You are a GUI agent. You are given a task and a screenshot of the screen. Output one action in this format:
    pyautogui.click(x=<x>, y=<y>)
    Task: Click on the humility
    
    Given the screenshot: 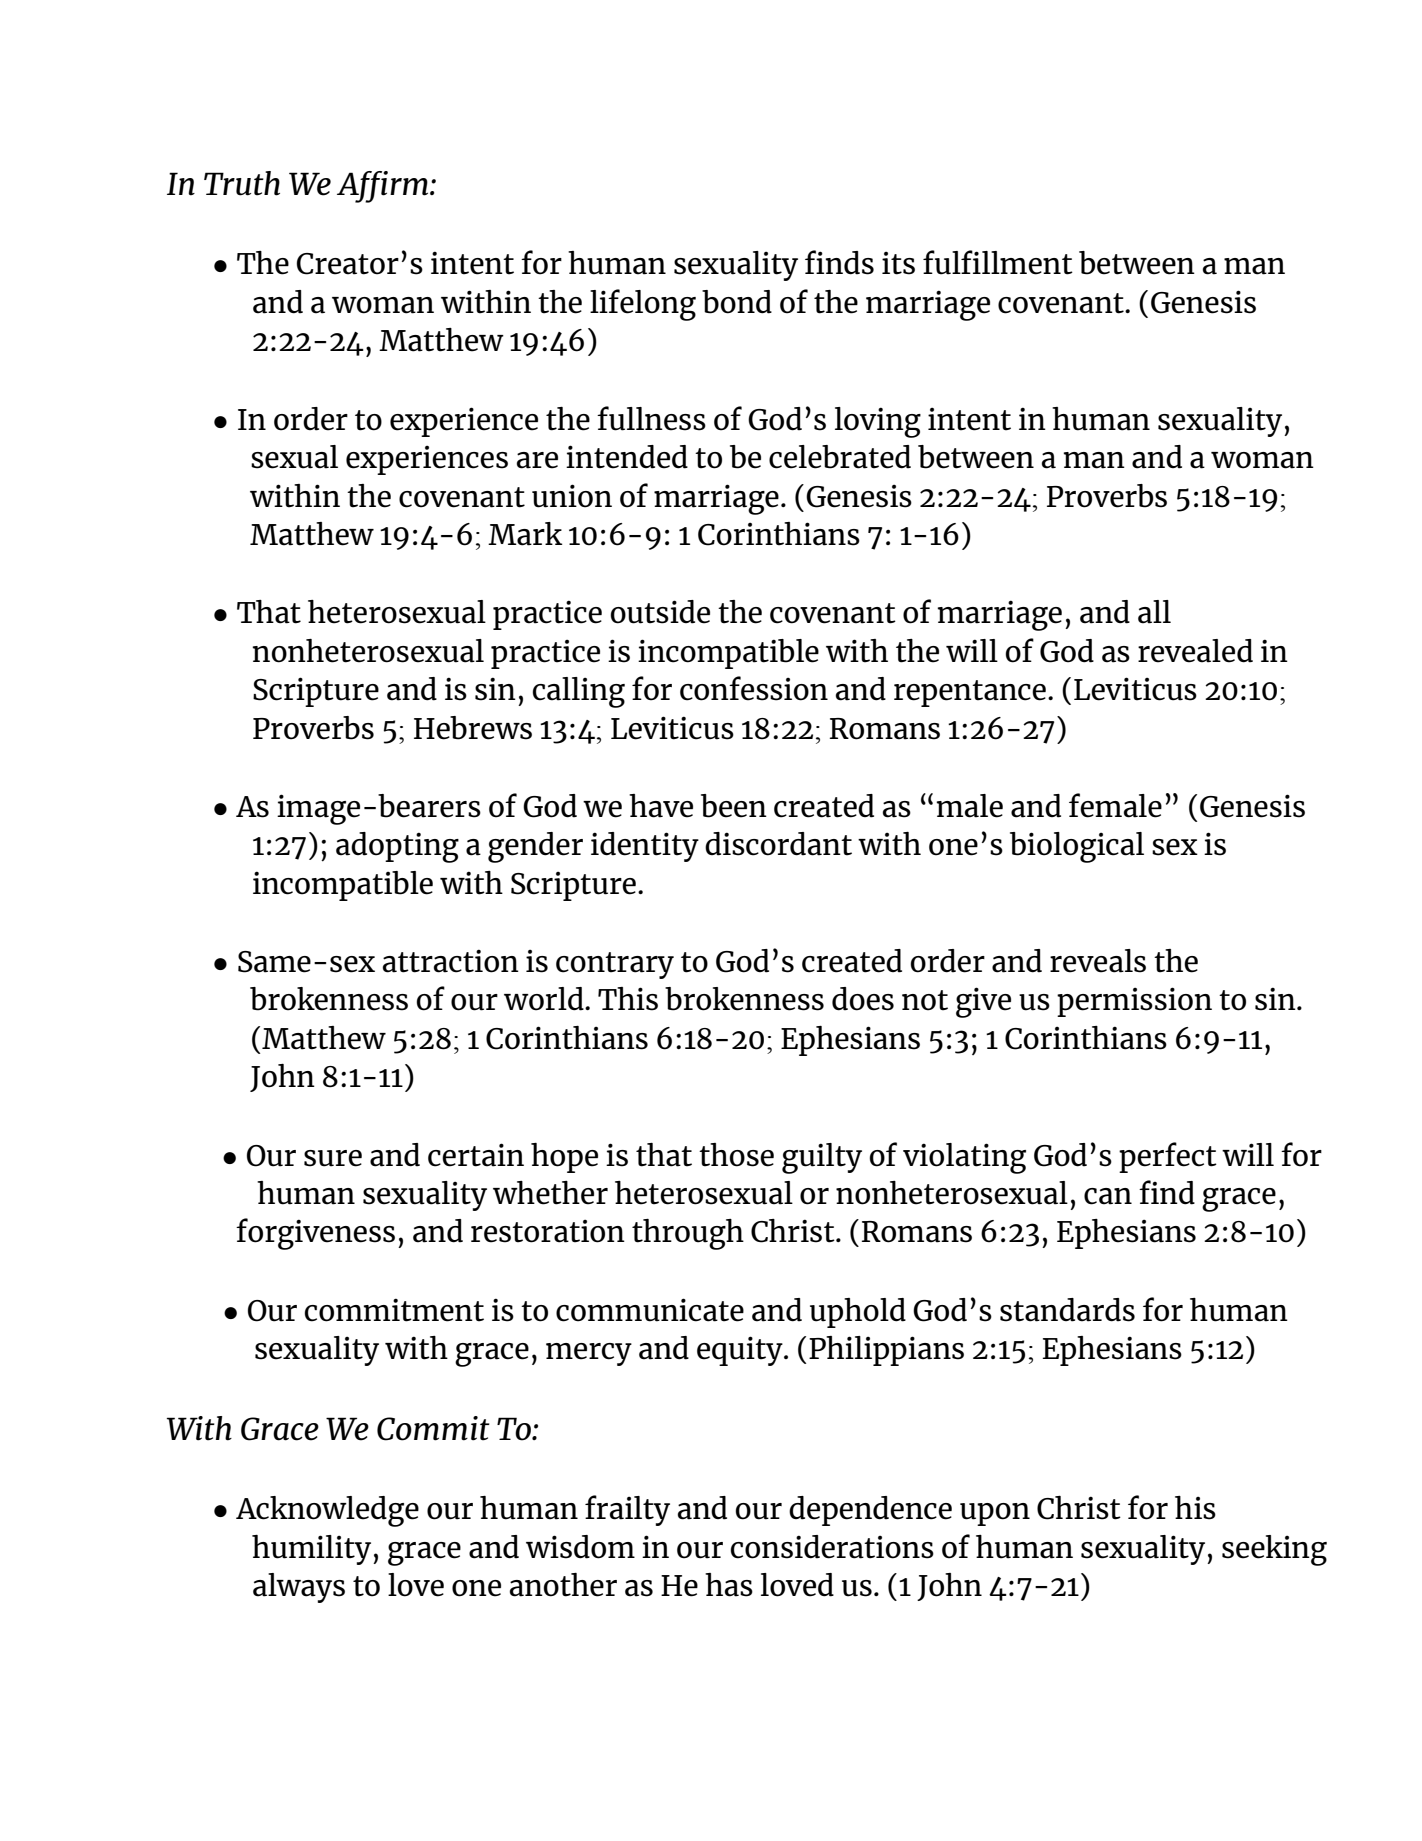 What is the action you would take?
    pyautogui.click(x=313, y=1550)
